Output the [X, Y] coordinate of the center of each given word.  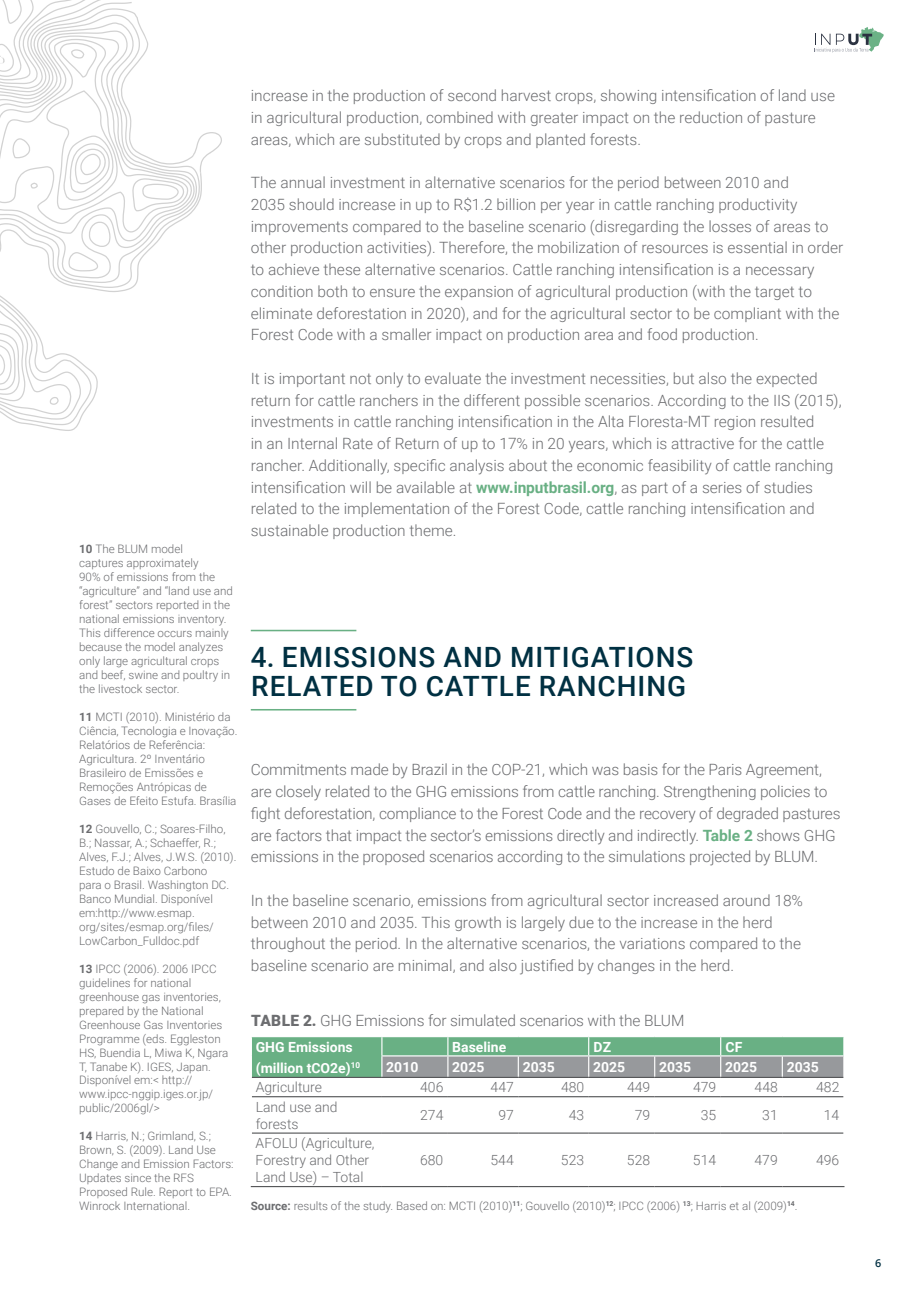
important [312, 380]
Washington [178, 886]
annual [303, 182]
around [746, 900]
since [138, 1178]
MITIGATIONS [602, 657]
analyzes [201, 648]
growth [478, 923]
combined [459, 117]
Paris [725, 769]
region [735, 423]
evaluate [453, 378]
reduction [711, 117]
